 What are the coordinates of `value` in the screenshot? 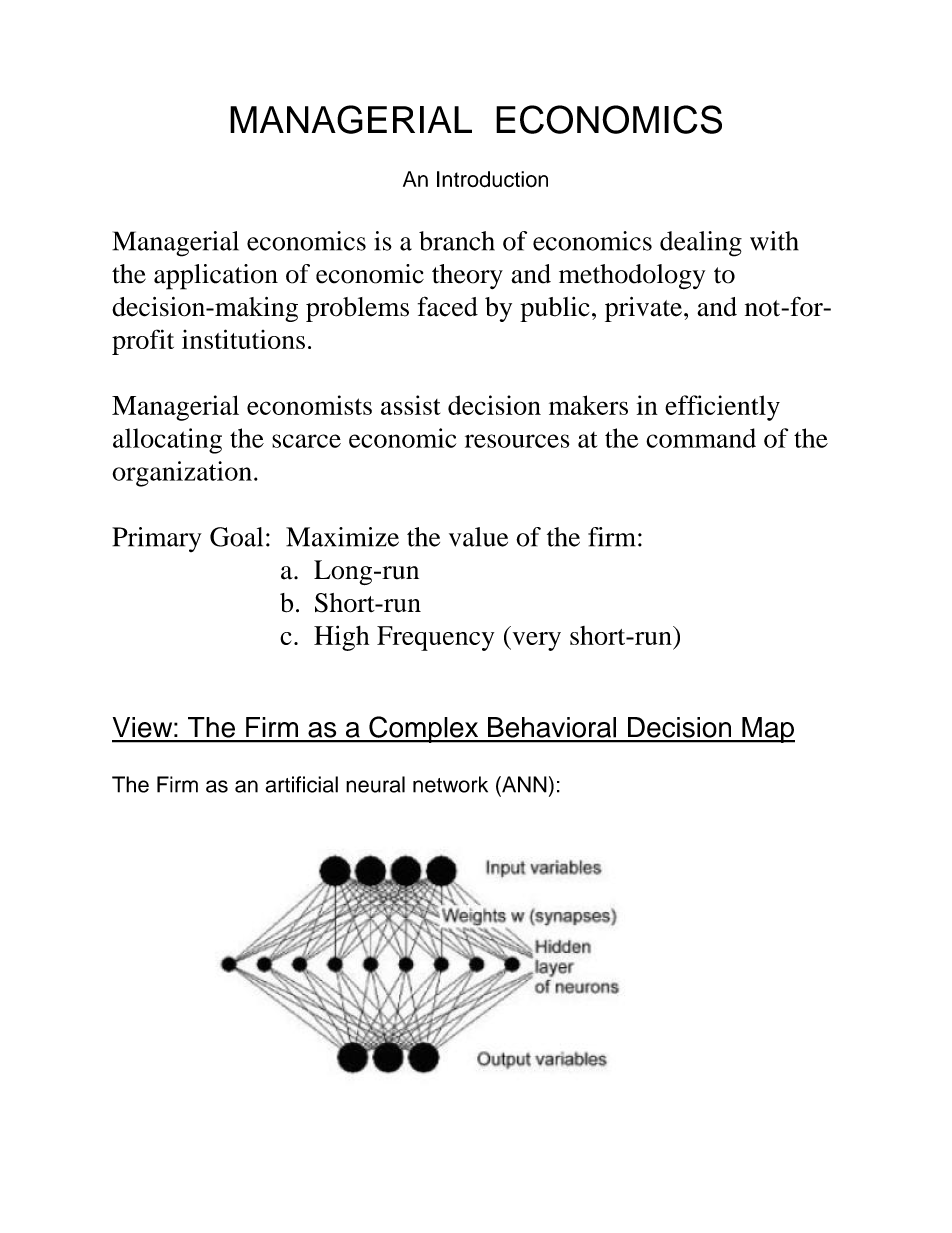 It's located at (478, 537).
